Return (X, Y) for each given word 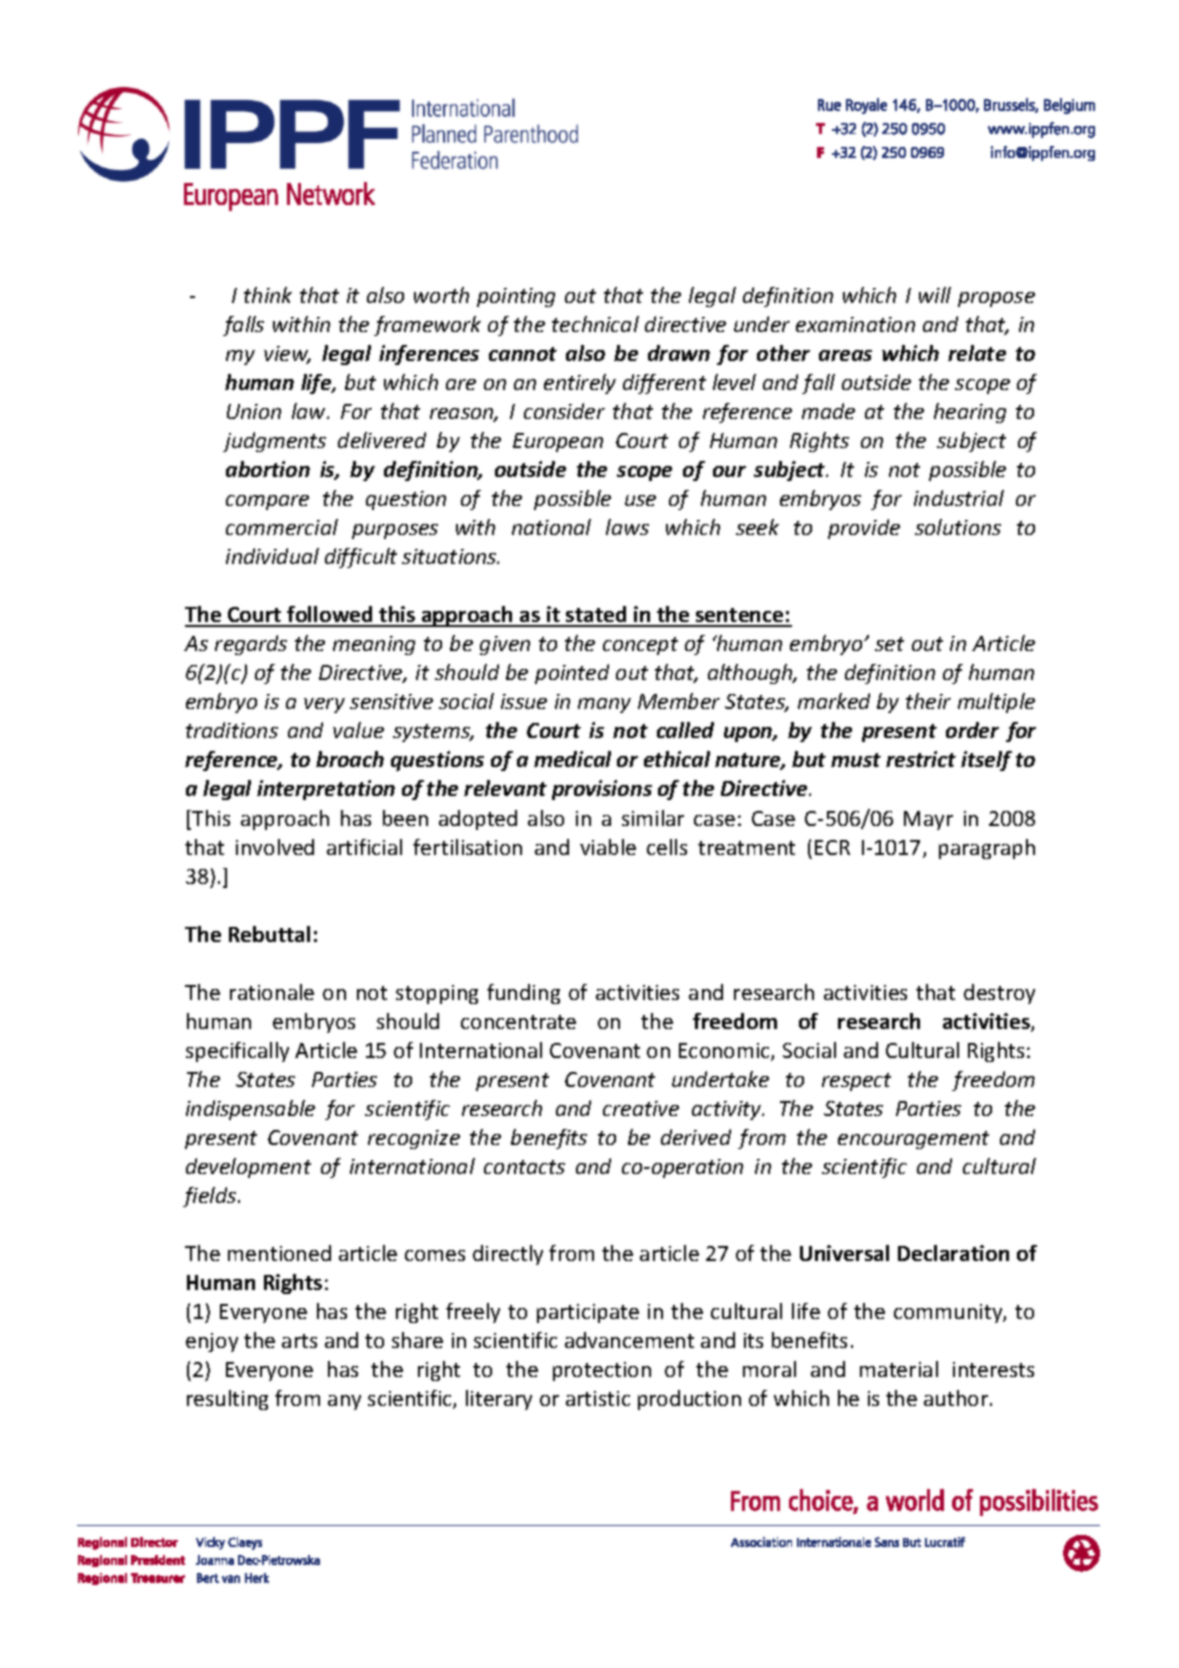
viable (608, 847)
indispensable (250, 1110)
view (287, 355)
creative (641, 1108)
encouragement (913, 1140)
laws (627, 527)
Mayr (928, 820)
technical (595, 324)
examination (855, 324)
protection (602, 1371)
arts (299, 1341)
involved (275, 847)
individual (272, 556)
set (889, 644)
